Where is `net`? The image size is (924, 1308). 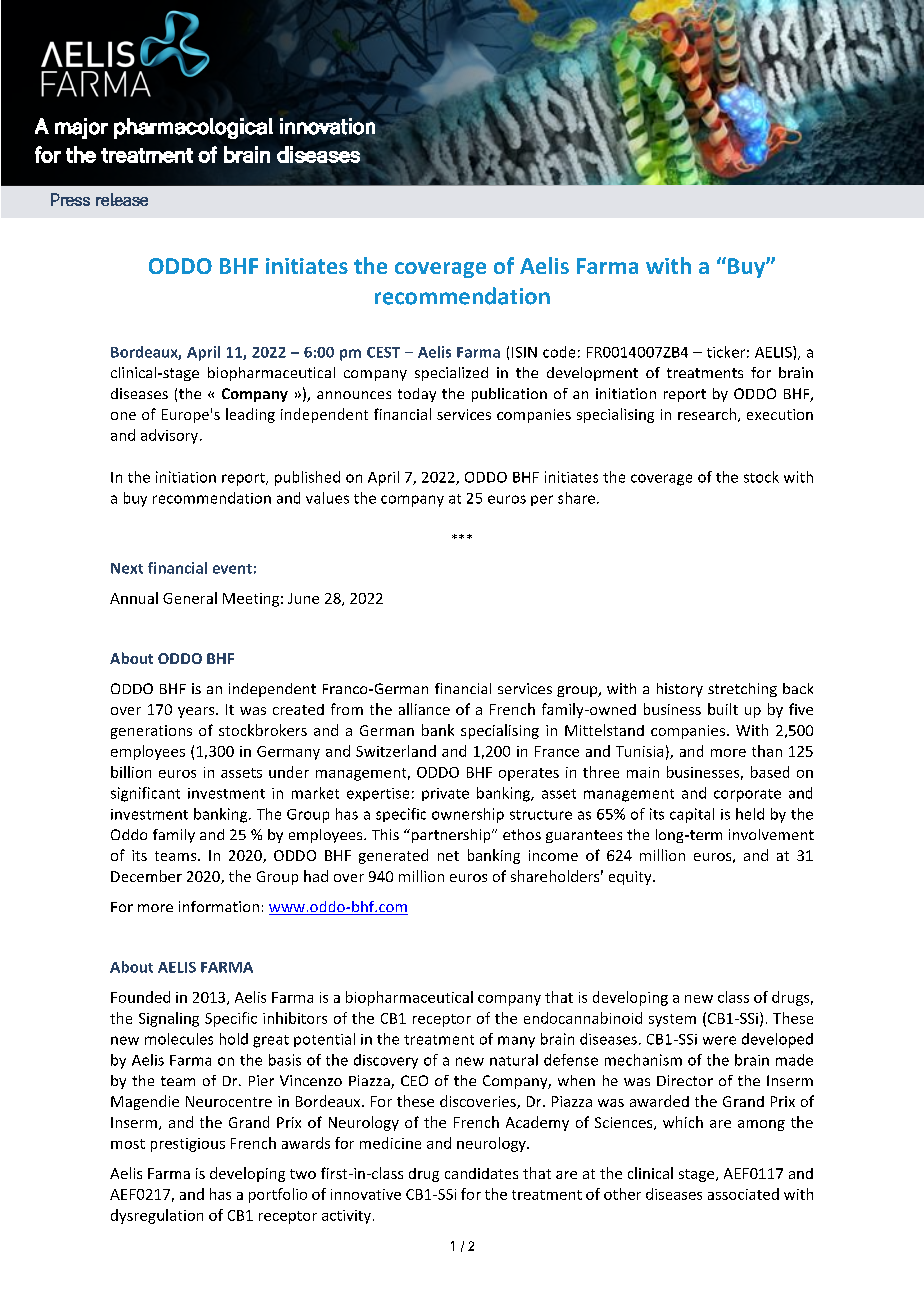 net is located at coordinates (448, 856).
